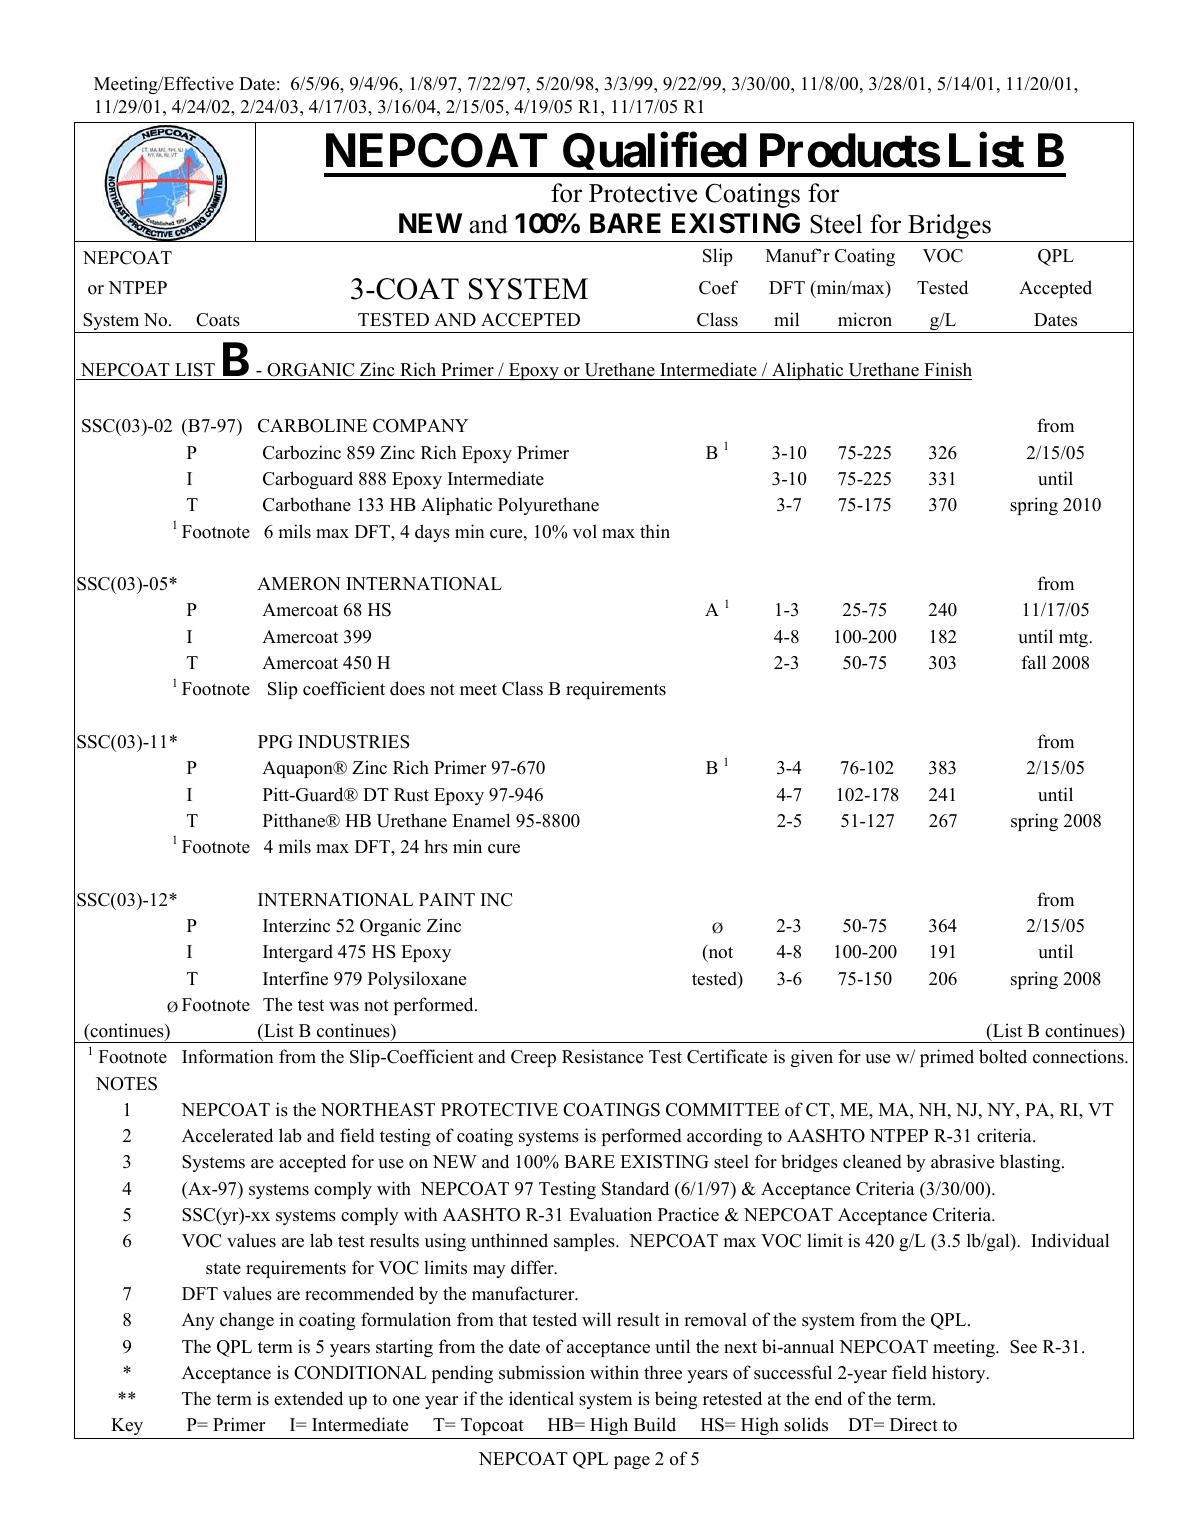  Describe the element at coordinates (865, 319) in the screenshot. I see `micron` at that location.
